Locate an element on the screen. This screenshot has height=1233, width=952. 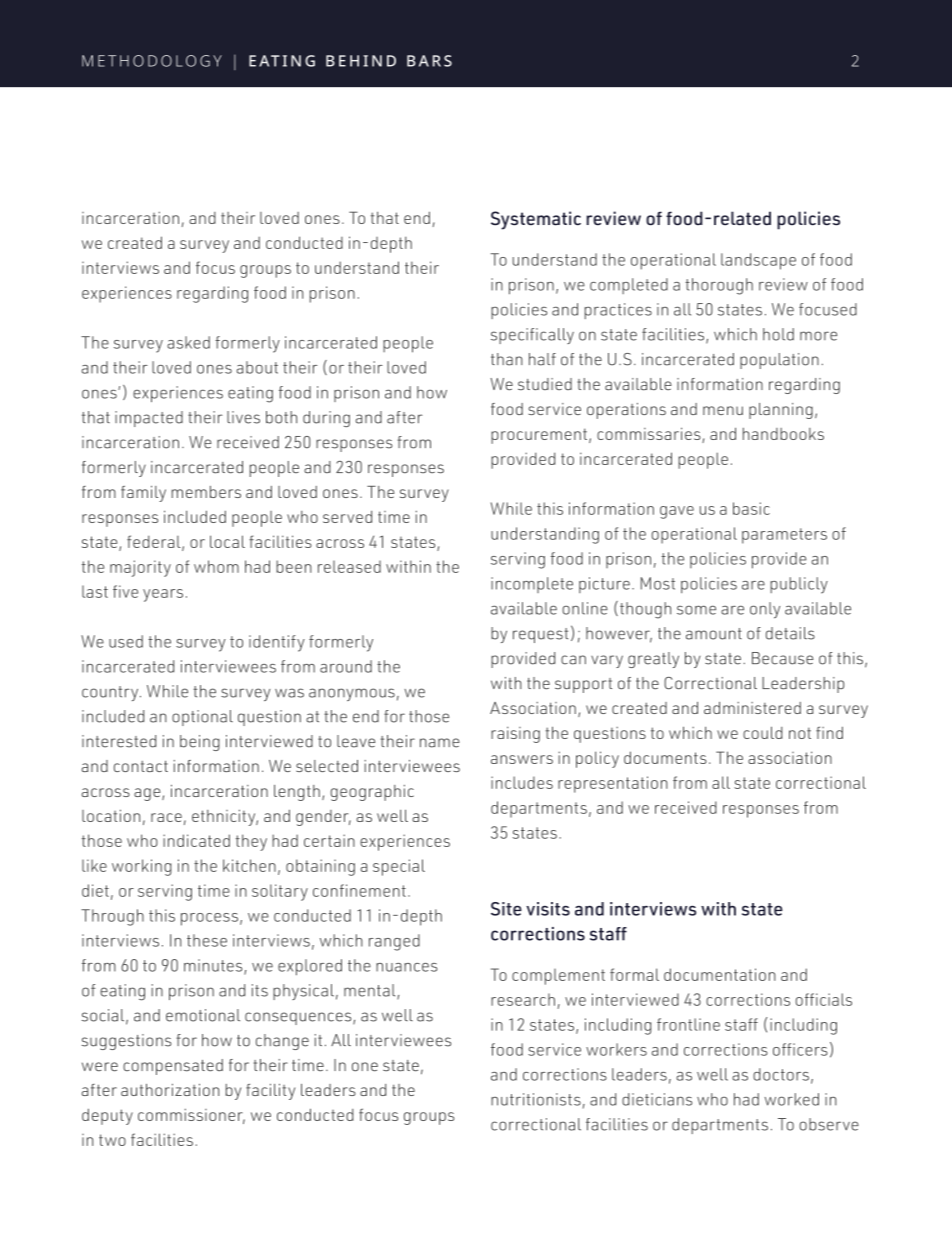
years is located at coordinates (163, 595).
